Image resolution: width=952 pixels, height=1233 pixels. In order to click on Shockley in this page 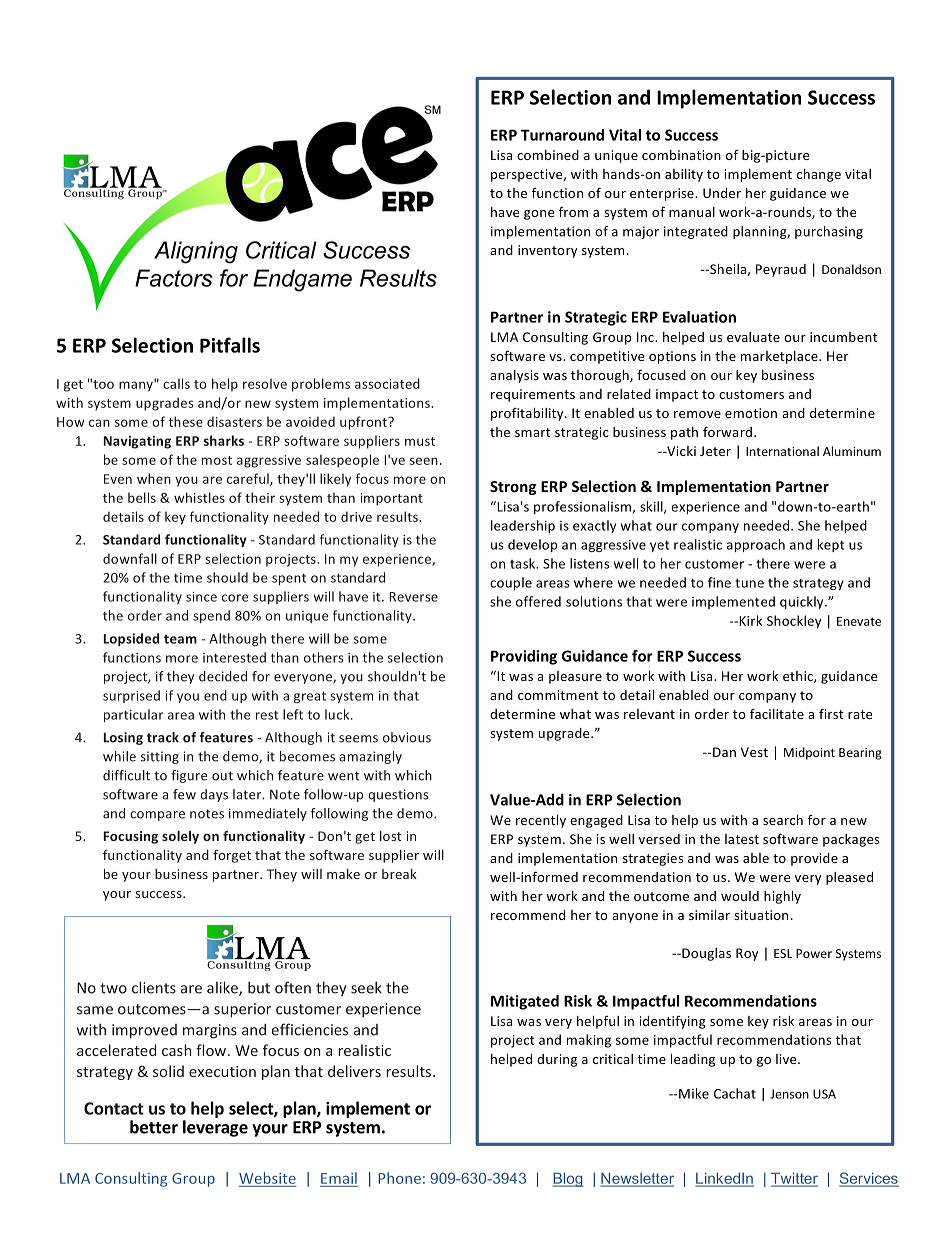, I will do `click(794, 622)`.
